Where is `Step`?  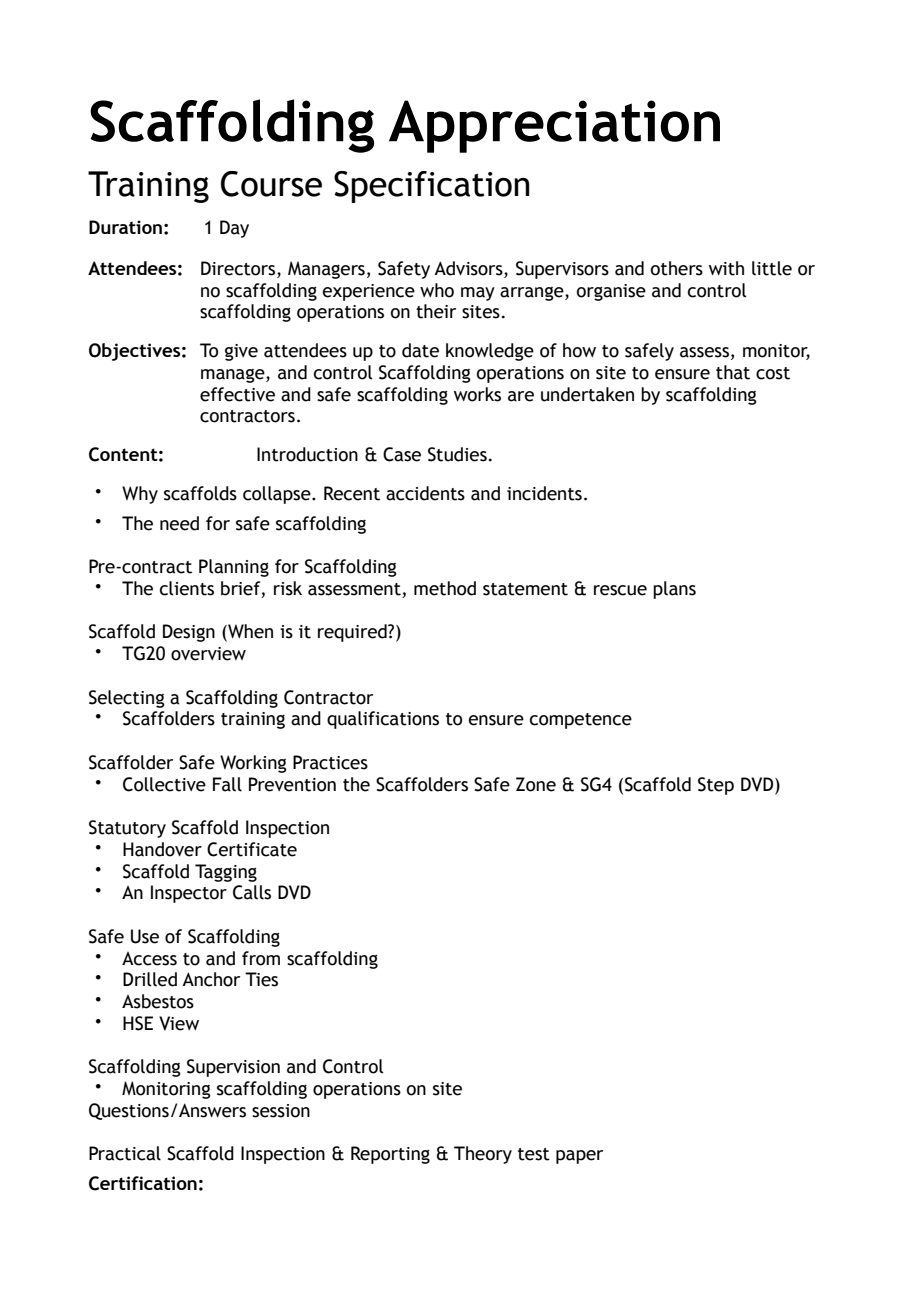 Step is located at coordinates (716, 786).
